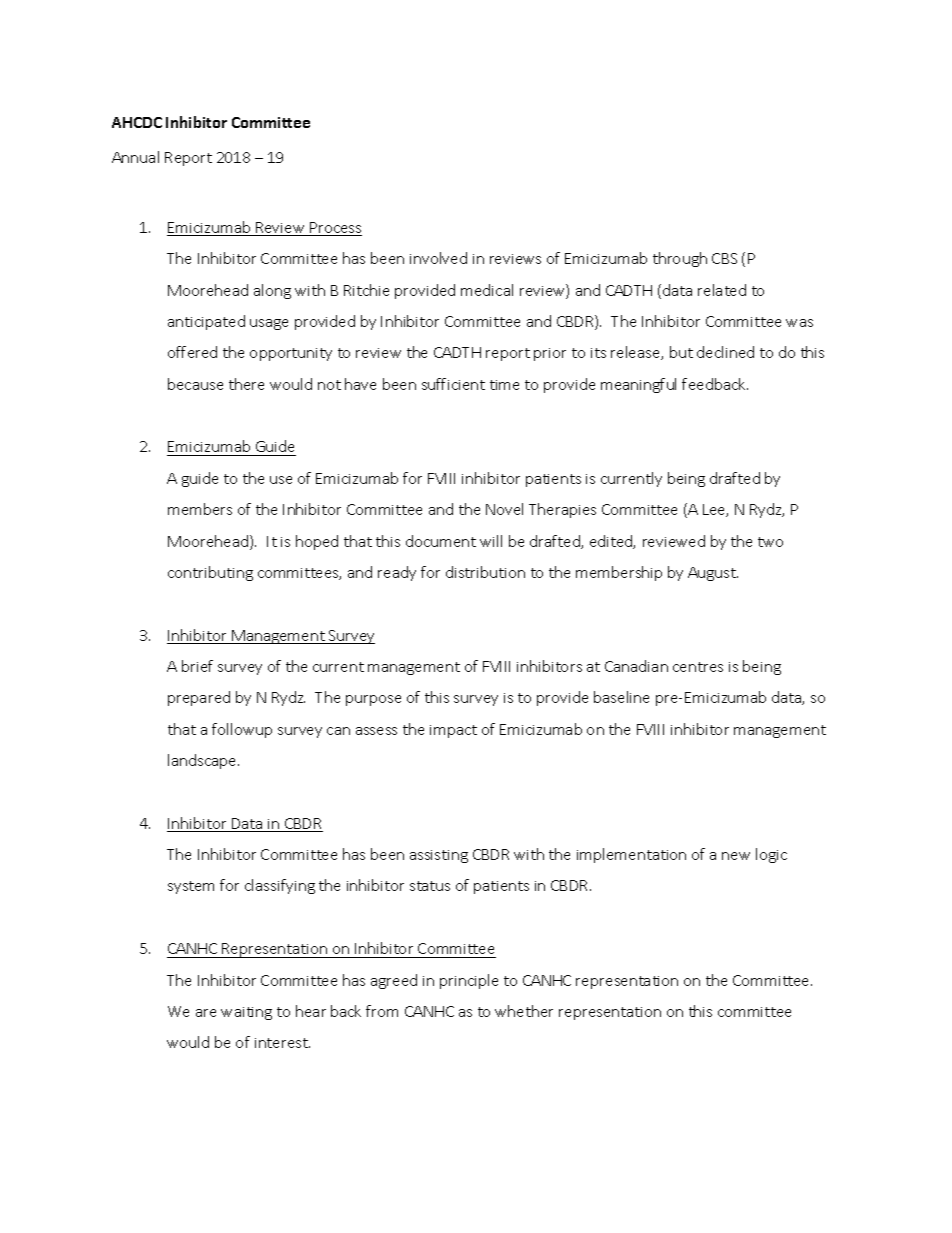  Describe the element at coordinates (135, 157) in the screenshot. I see `Annual` at that location.
